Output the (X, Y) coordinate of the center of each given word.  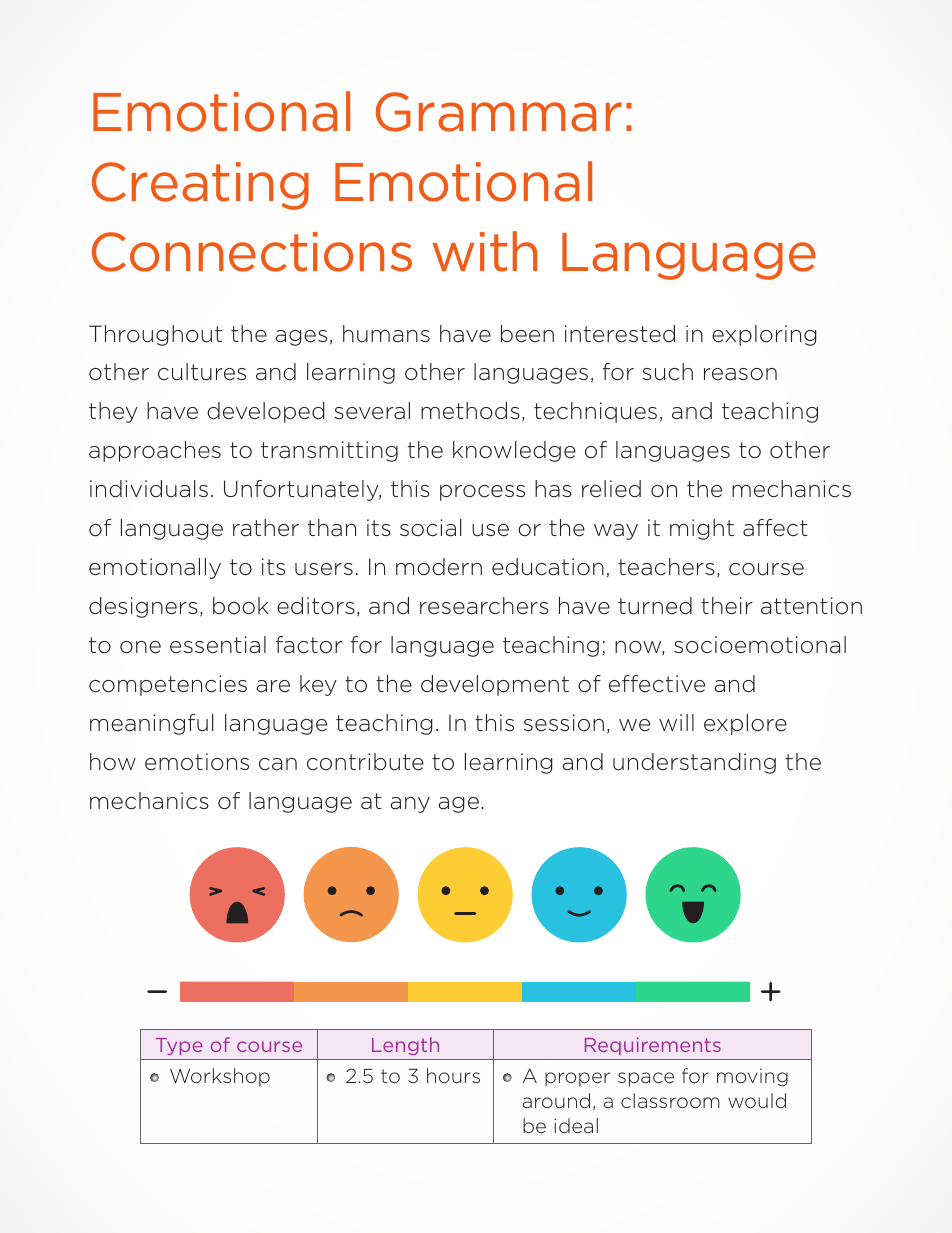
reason (740, 374)
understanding (694, 763)
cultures (202, 372)
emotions (197, 762)
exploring (764, 335)
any (410, 805)
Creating (200, 186)
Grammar (499, 112)
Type (179, 1046)
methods (470, 411)
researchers (484, 606)
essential (218, 645)
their (727, 606)
